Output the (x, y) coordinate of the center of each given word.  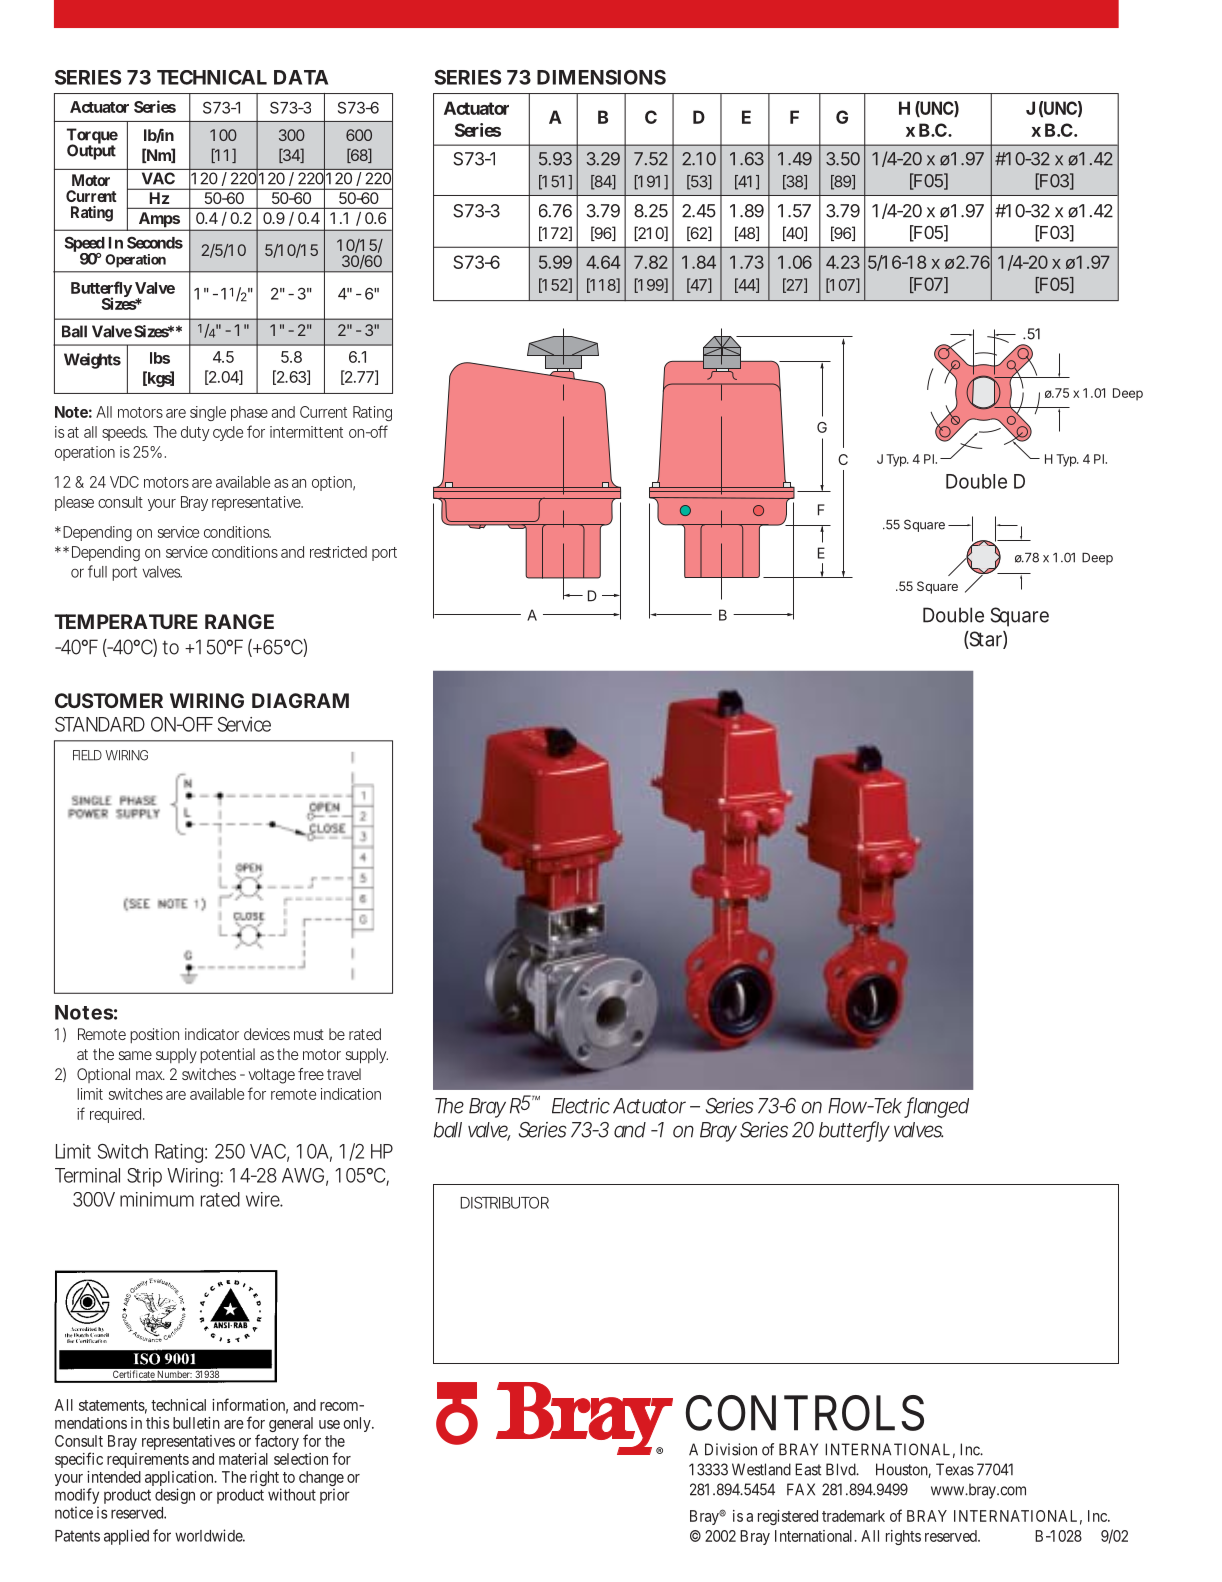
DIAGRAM (300, 700)
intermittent (306, 432)
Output (91, 151)
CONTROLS (805, 1413)
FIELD (87, 755)
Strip (144, 1177)
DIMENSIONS (601, 77)
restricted (338, 552)
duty (195, 433)
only (358, 1424)
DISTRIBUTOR (505, 1202)
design (175, 1496)
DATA (301, 77)
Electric (581, 1106)
